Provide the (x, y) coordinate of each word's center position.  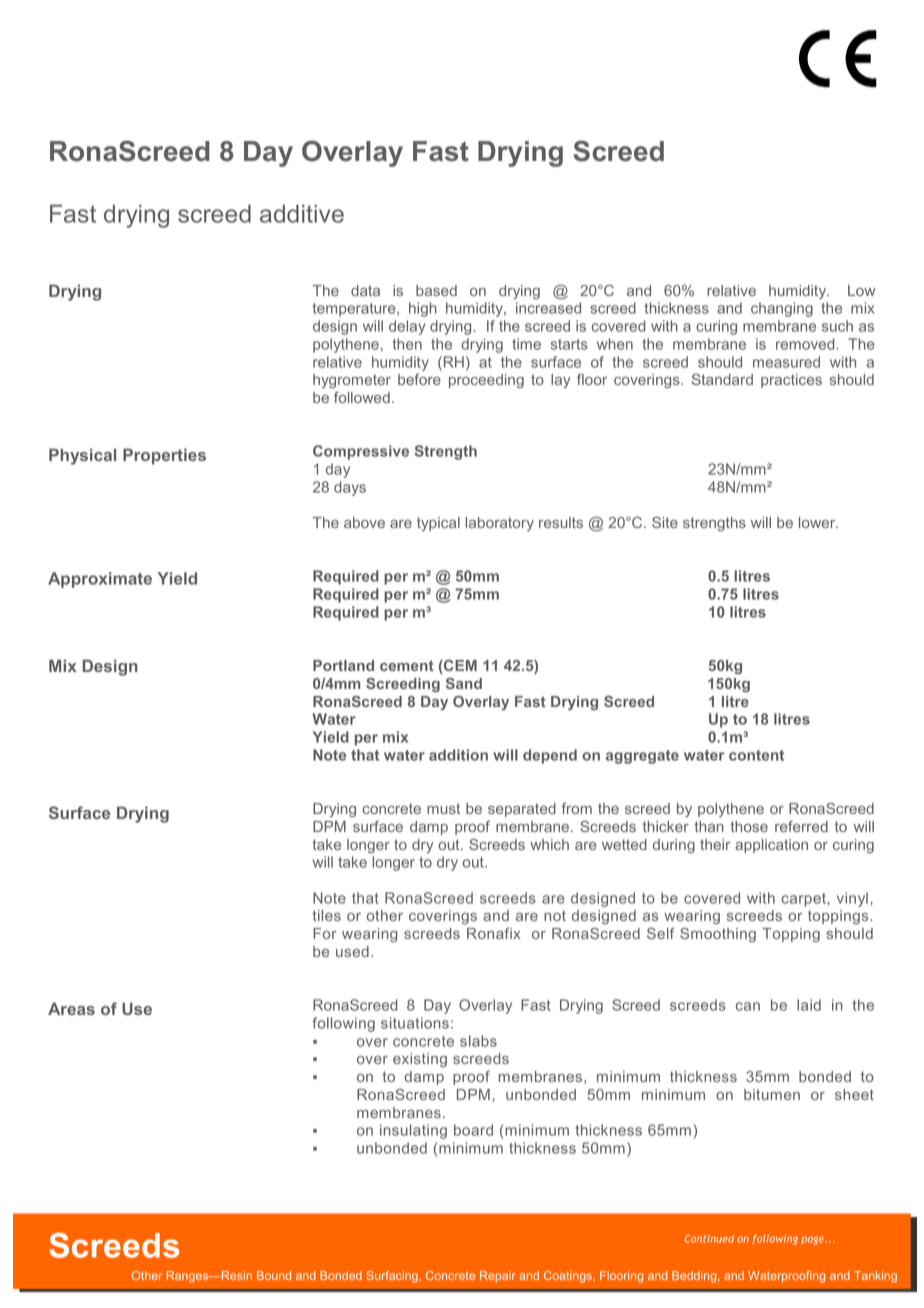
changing (782, 309)
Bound (274, 1275)
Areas (71, 1008)
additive (302, 213)
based (436, 290)
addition (458, 755)
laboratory (500, 524)
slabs (478, 1041)
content (756, 755)
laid (809, 1005)
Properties (164, 456)
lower (818, 522)
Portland (343, 665)
